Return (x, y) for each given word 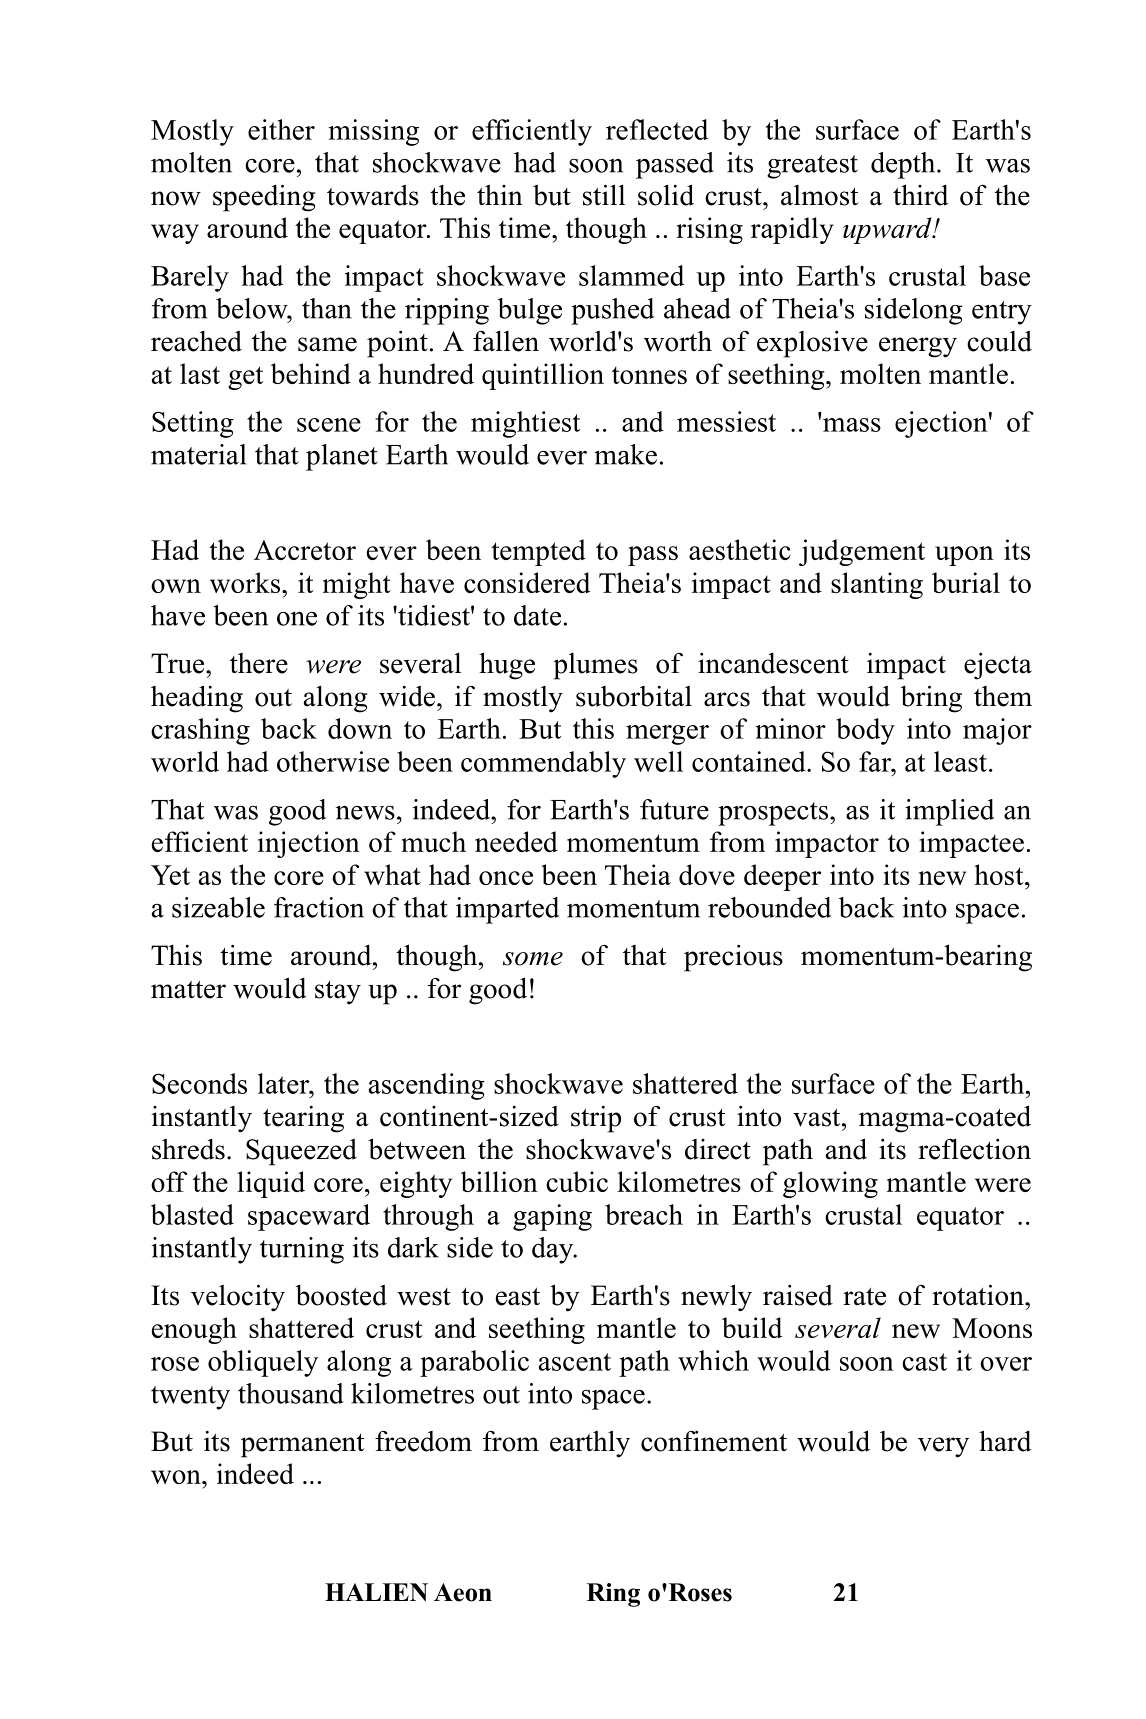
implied (949, 812)
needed (516, 841)
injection (309, 844)
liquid (271, 1184)
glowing (830, 1184)
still (604, 195)
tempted (538, 552)
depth (904, 165)
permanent (302, 1446)
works (245, 582)
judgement (862, 552)
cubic (577, 1181)
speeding (264, 198)
